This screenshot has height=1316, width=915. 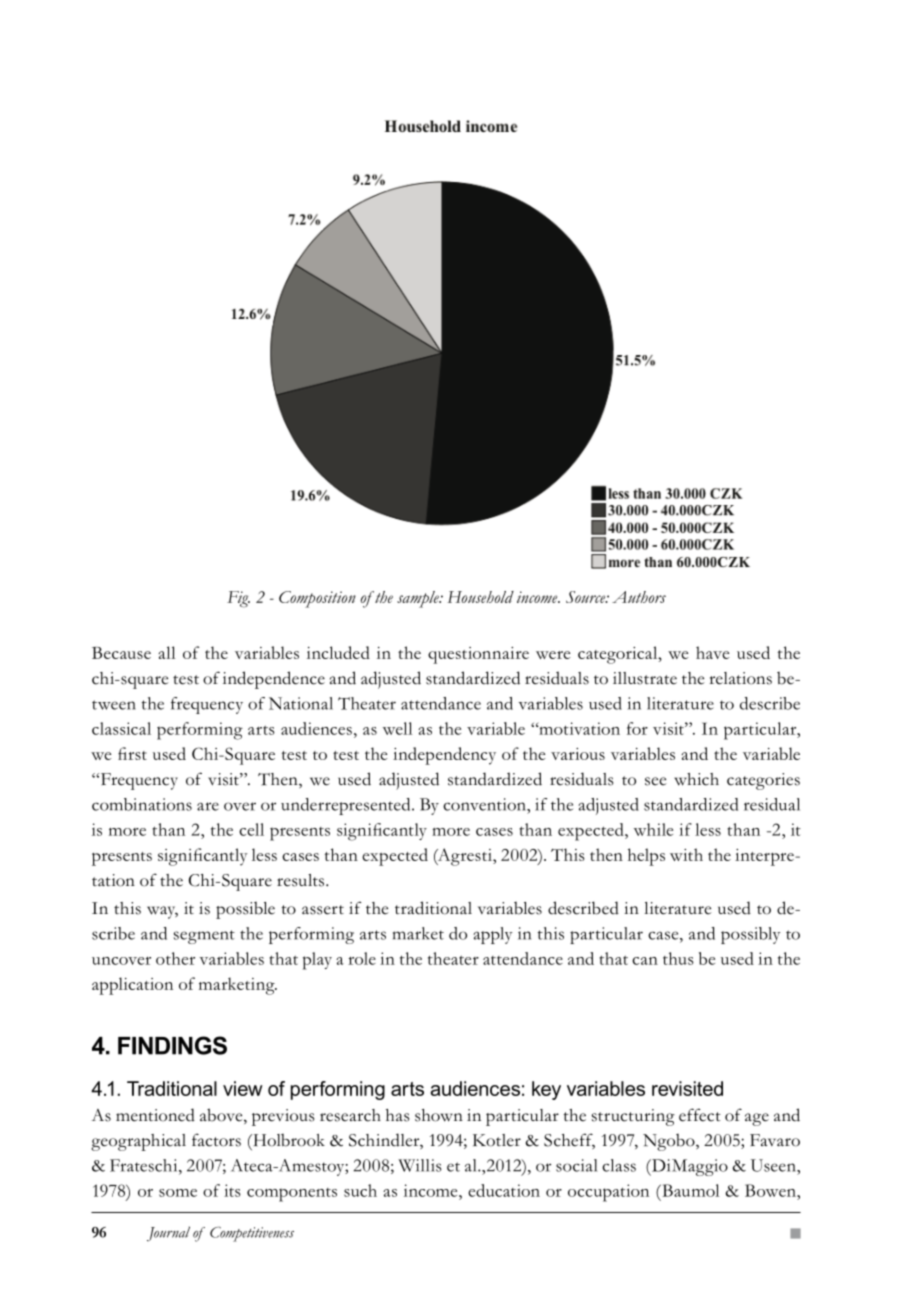 I want to click on FINDINGS, so click(x=172, y=1045).
